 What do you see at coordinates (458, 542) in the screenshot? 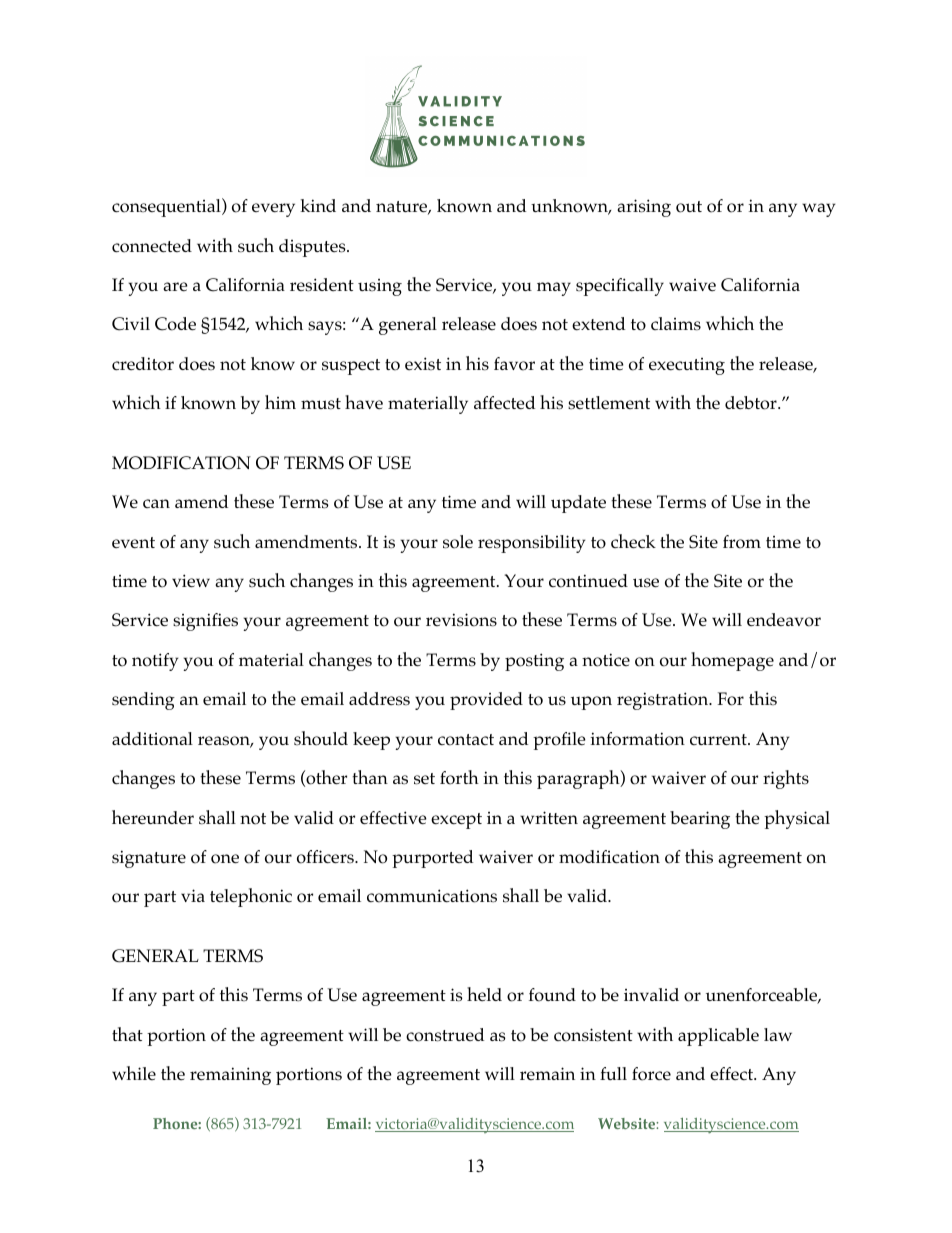
I see `sole` at bounding box center [458, 542].
